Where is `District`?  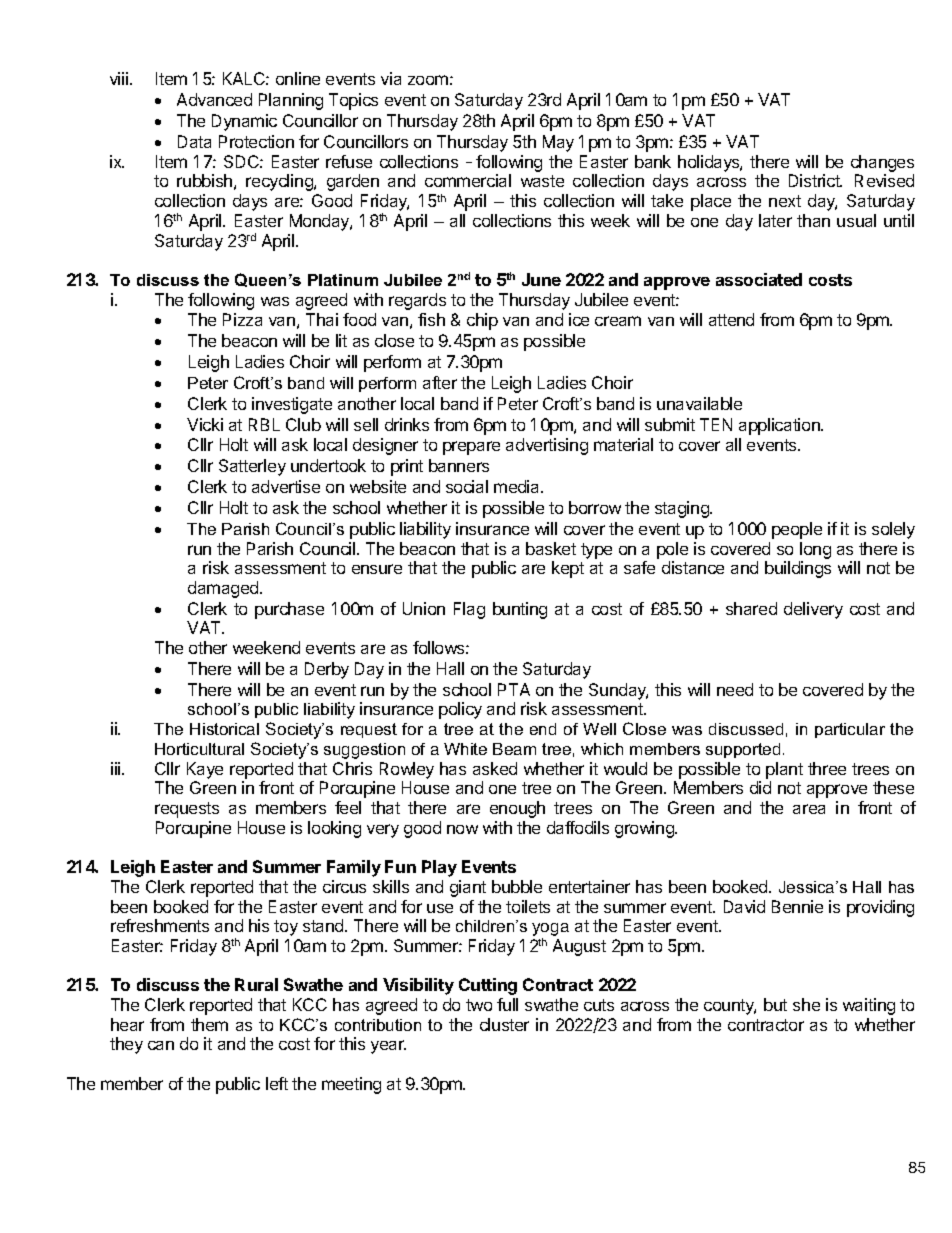
District is located at coordinates (815, 180).
